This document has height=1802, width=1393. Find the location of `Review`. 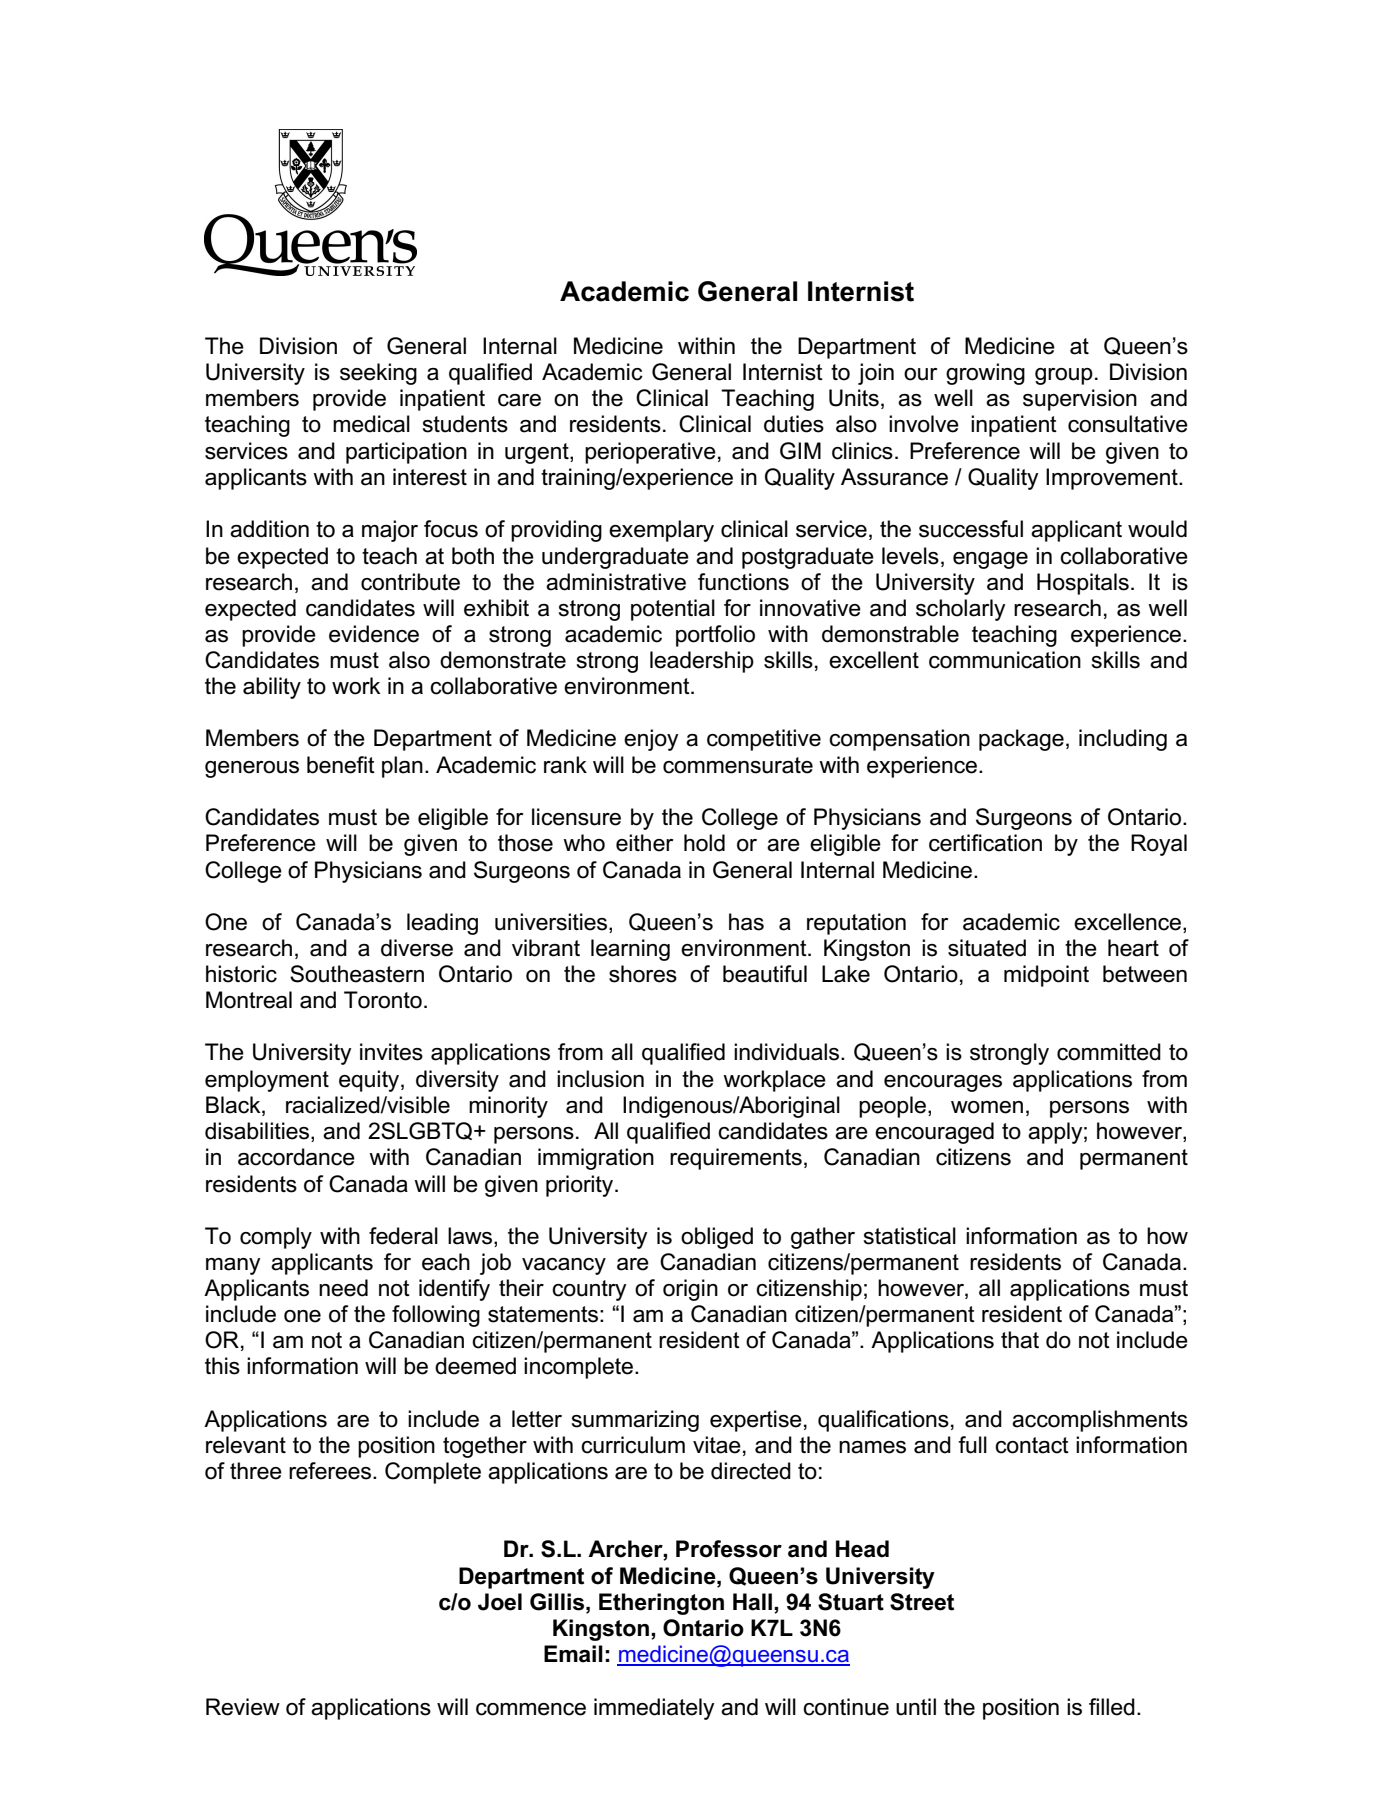

Review is located at coordinates (243, 1707).
